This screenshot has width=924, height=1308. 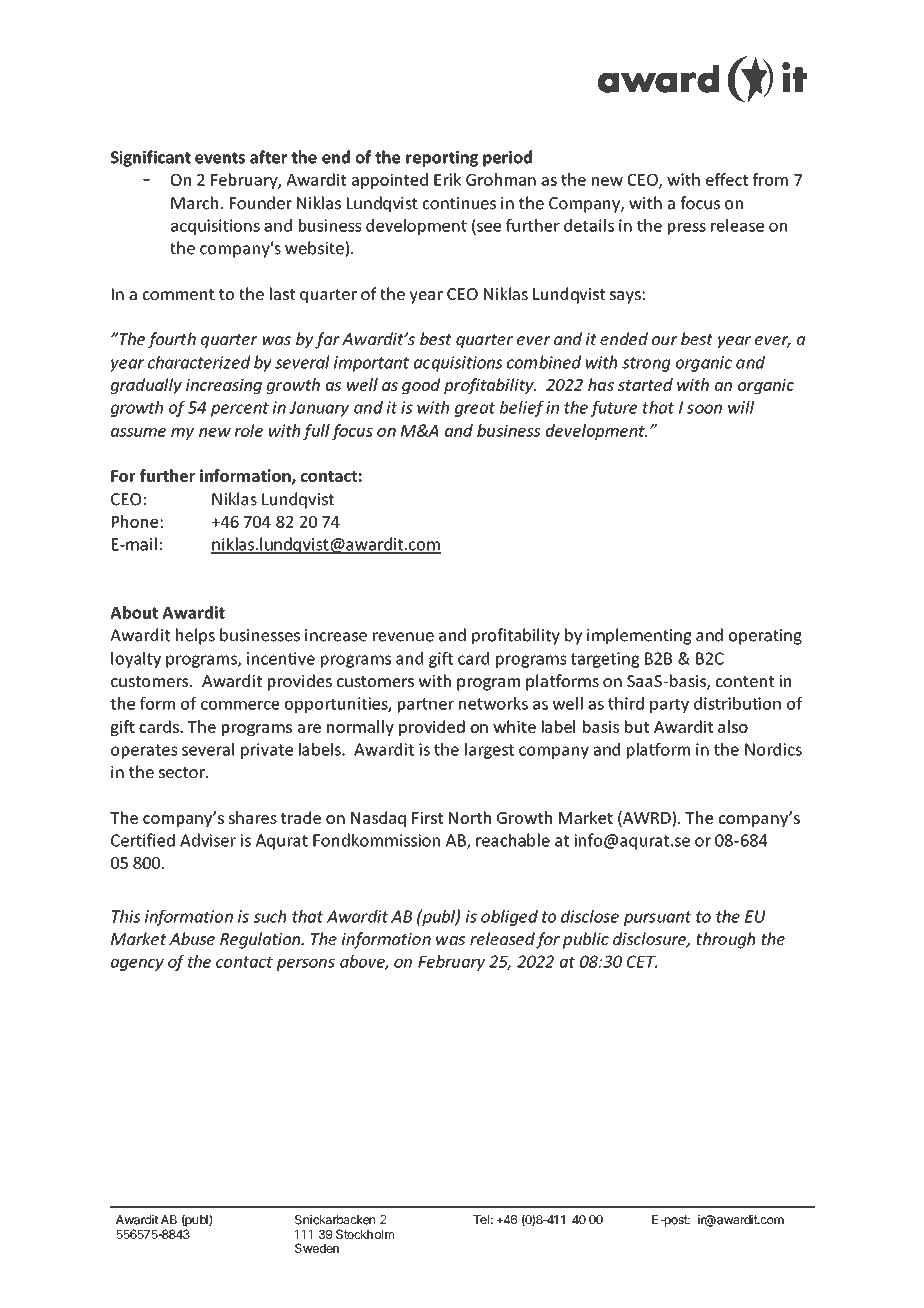 What do you see at coordinates (240, 705) in the screenshot?
I see `commerce` at bounding box center [240, 705].
